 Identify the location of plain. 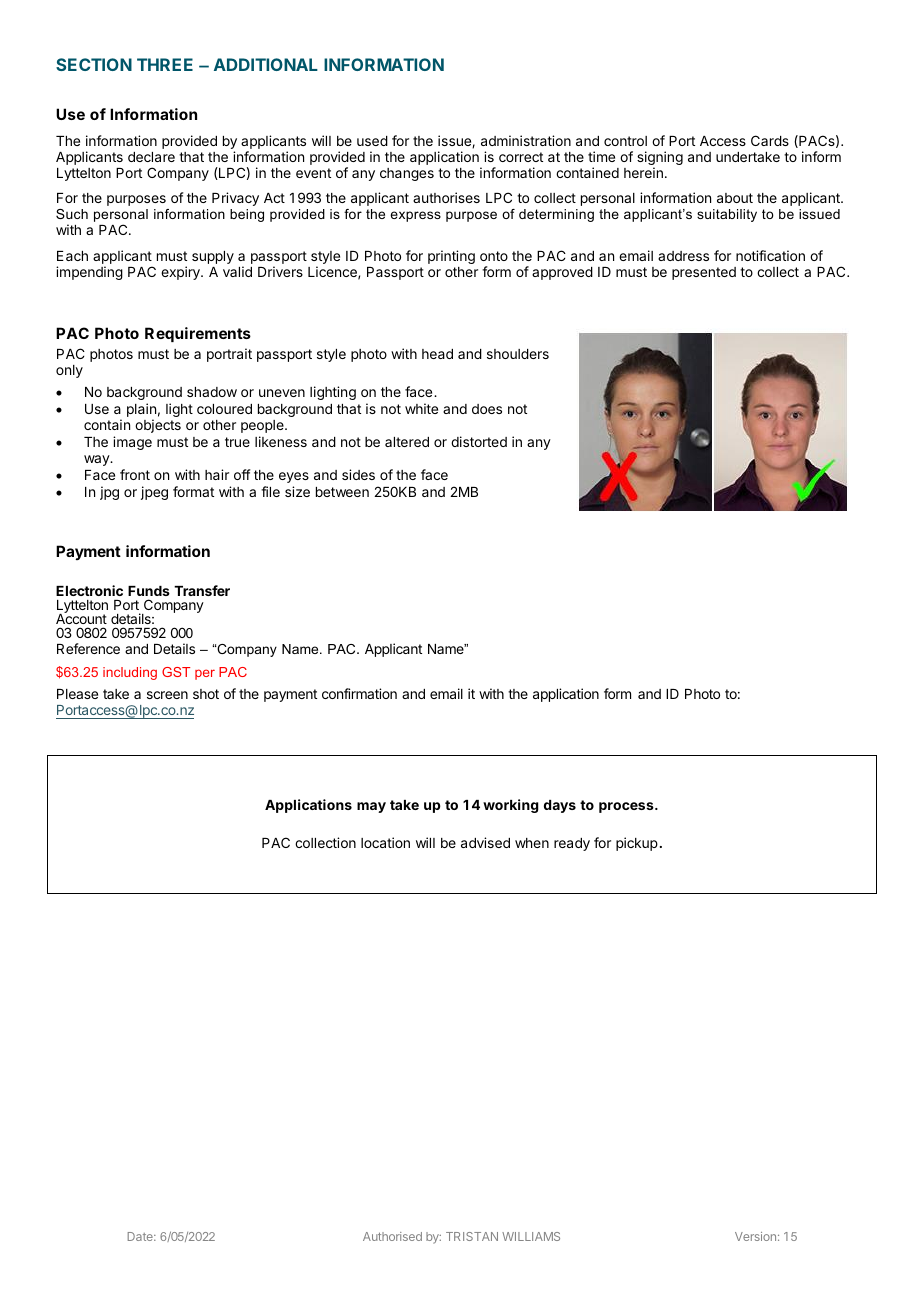
(141, 411).
